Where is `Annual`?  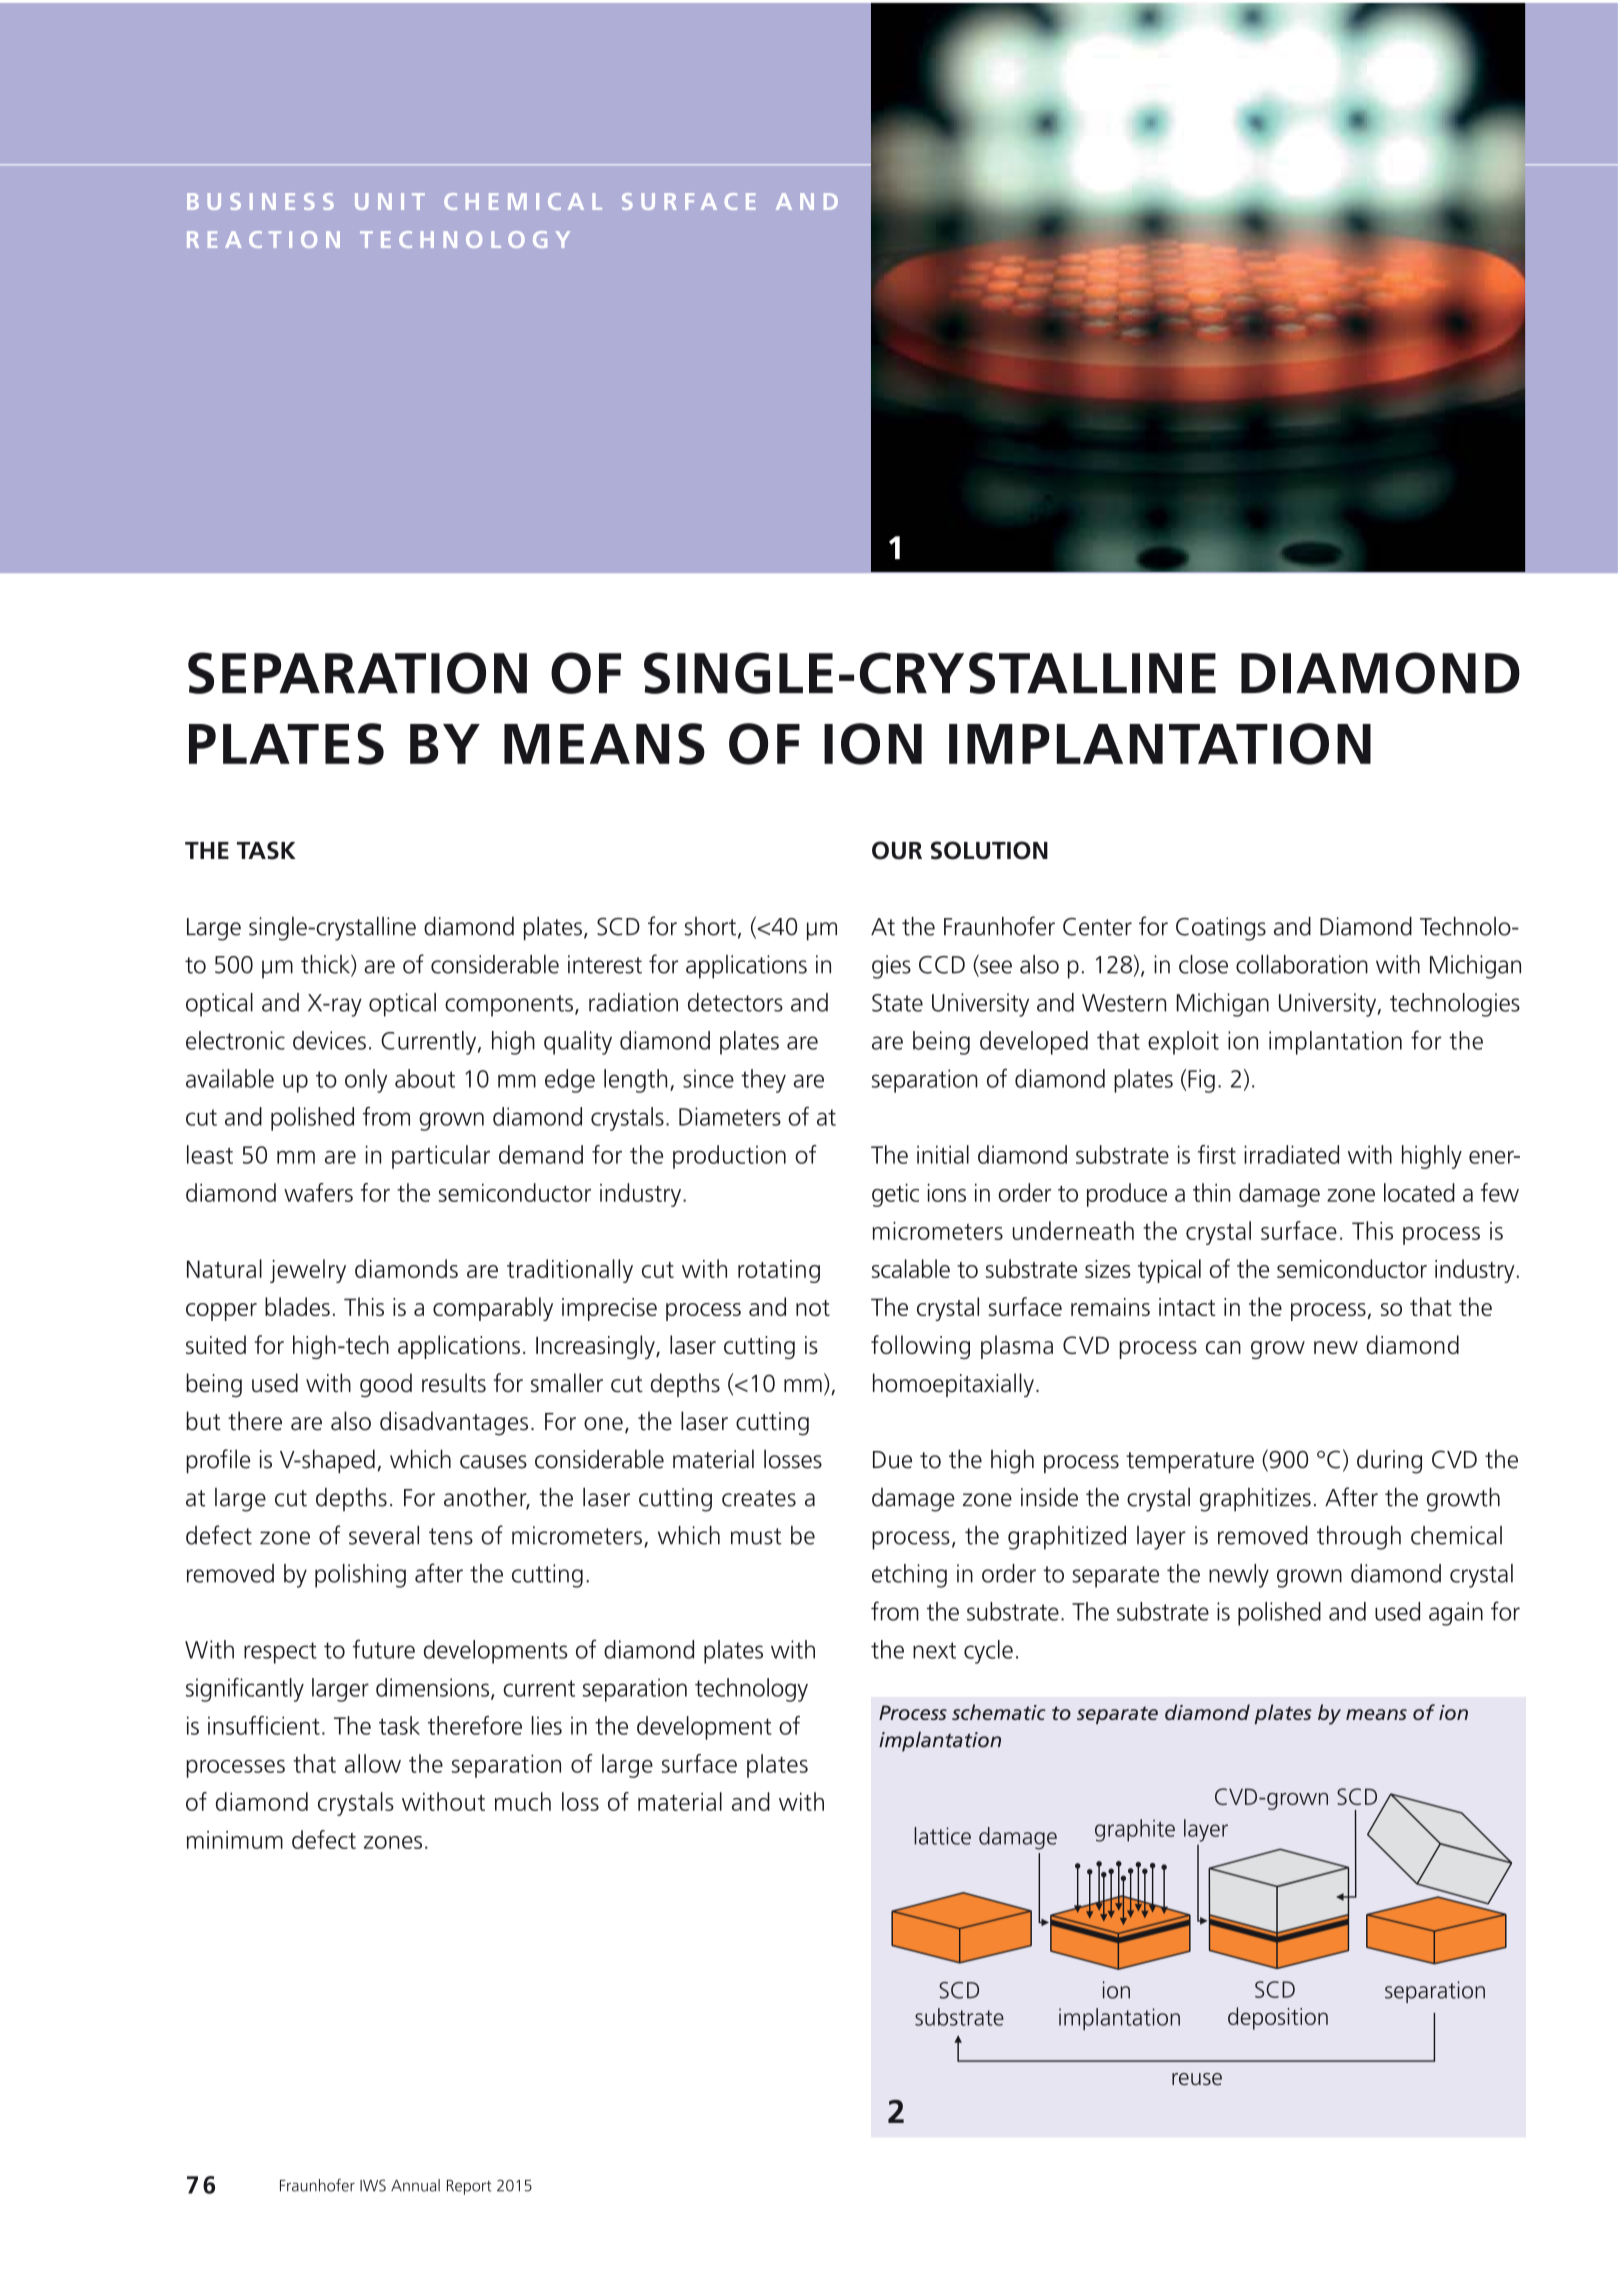 Annual is located at coordinates (415, 2185).
